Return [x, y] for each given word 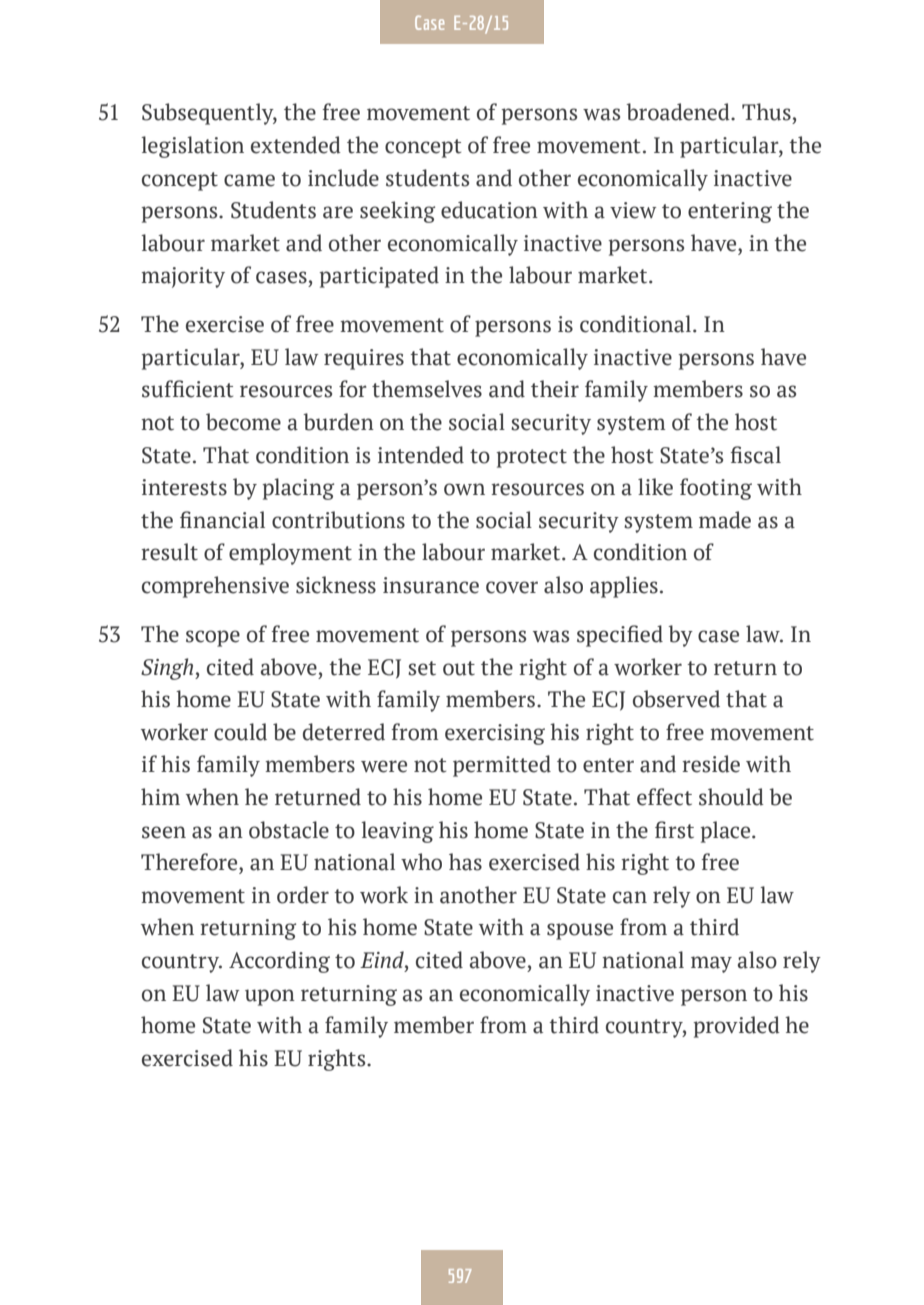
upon [270, 997]
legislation [192, 147]
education [489, 210]
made [725, 520]
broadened [679, 112]
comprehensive [215, 587]
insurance [431, 585]
